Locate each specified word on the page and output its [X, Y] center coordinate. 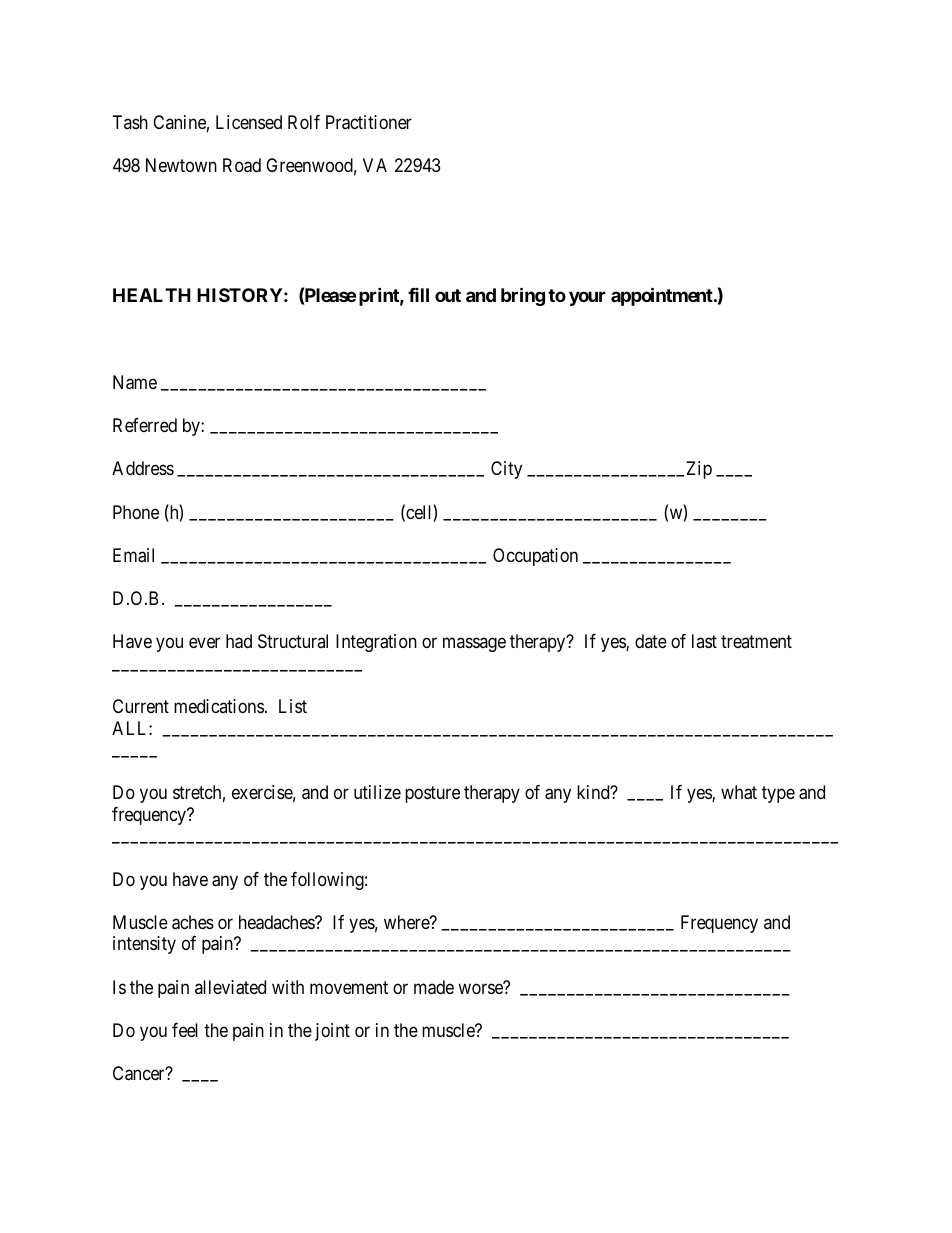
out [448, 295]
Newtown [181, 165]
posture [432, 795]
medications [219, 706]
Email [133, 555]
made [434, 987]
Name [135, 382]
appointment [663, 296]
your [587, 298]
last [704, 641]
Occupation [535, 557]
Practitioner [369, 122]
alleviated [230, 987]
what [739, 792]
